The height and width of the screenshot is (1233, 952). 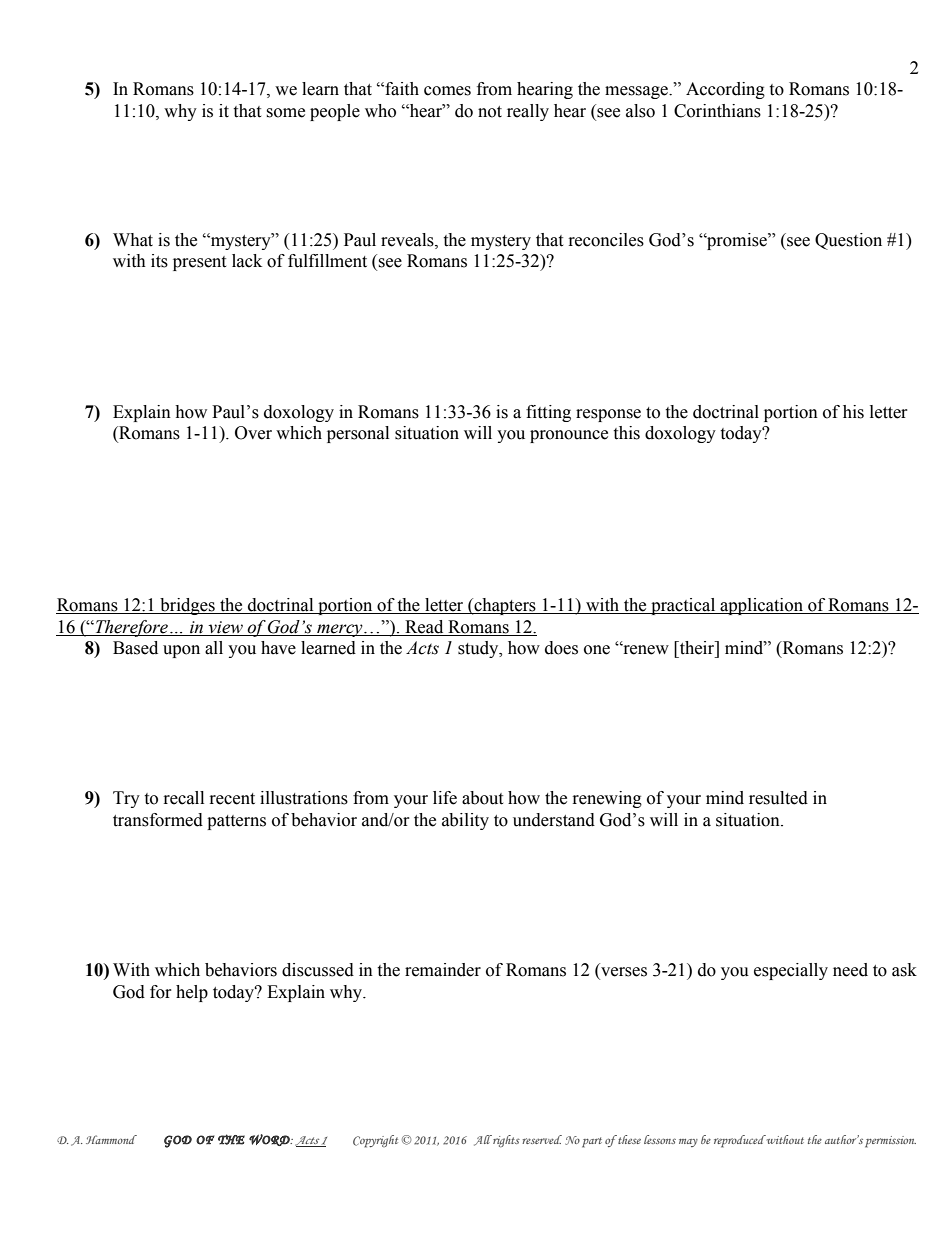 I want to click on some, so click(x=285, y=113).
